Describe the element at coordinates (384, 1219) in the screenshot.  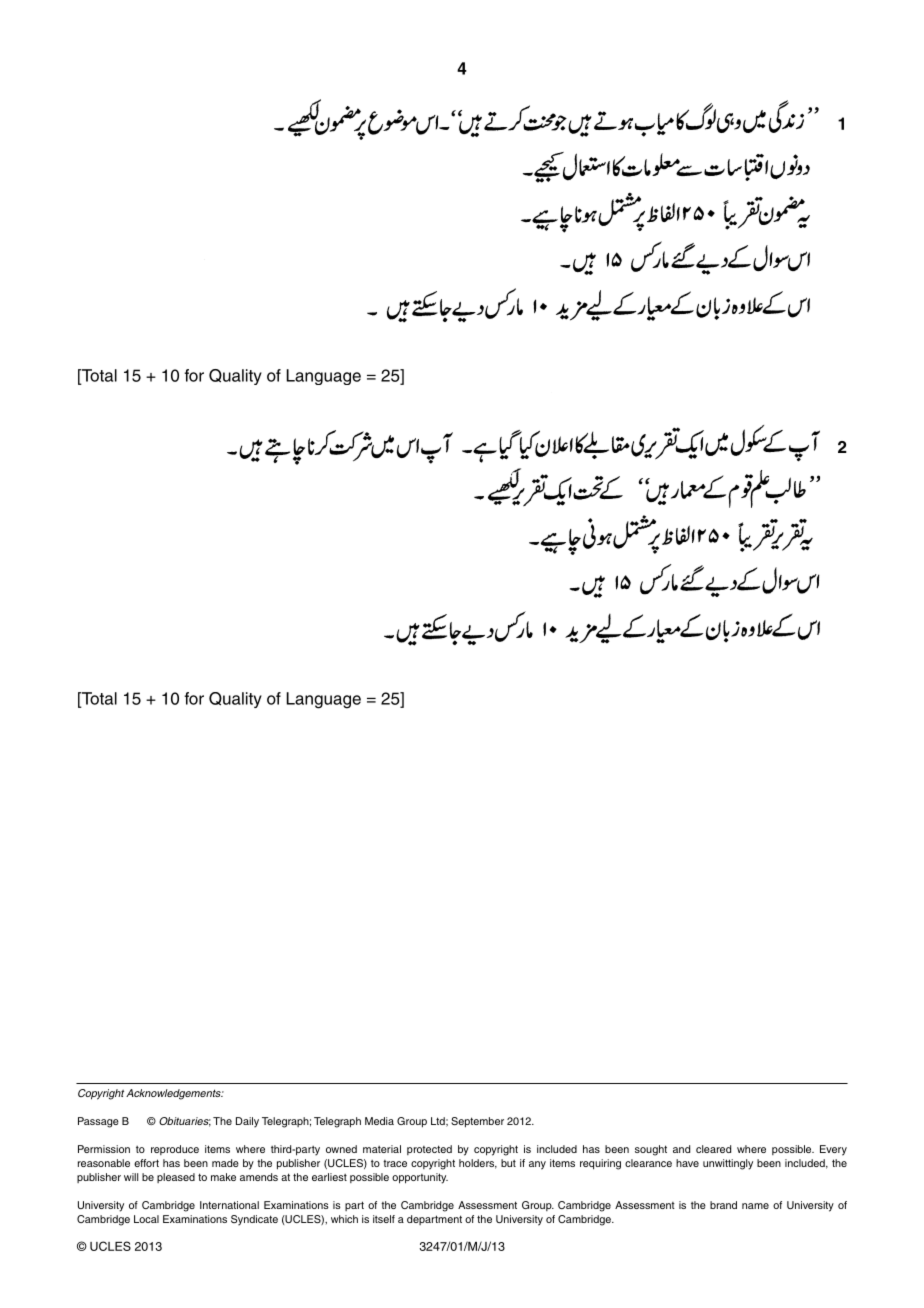
I see `itself` at that location.
